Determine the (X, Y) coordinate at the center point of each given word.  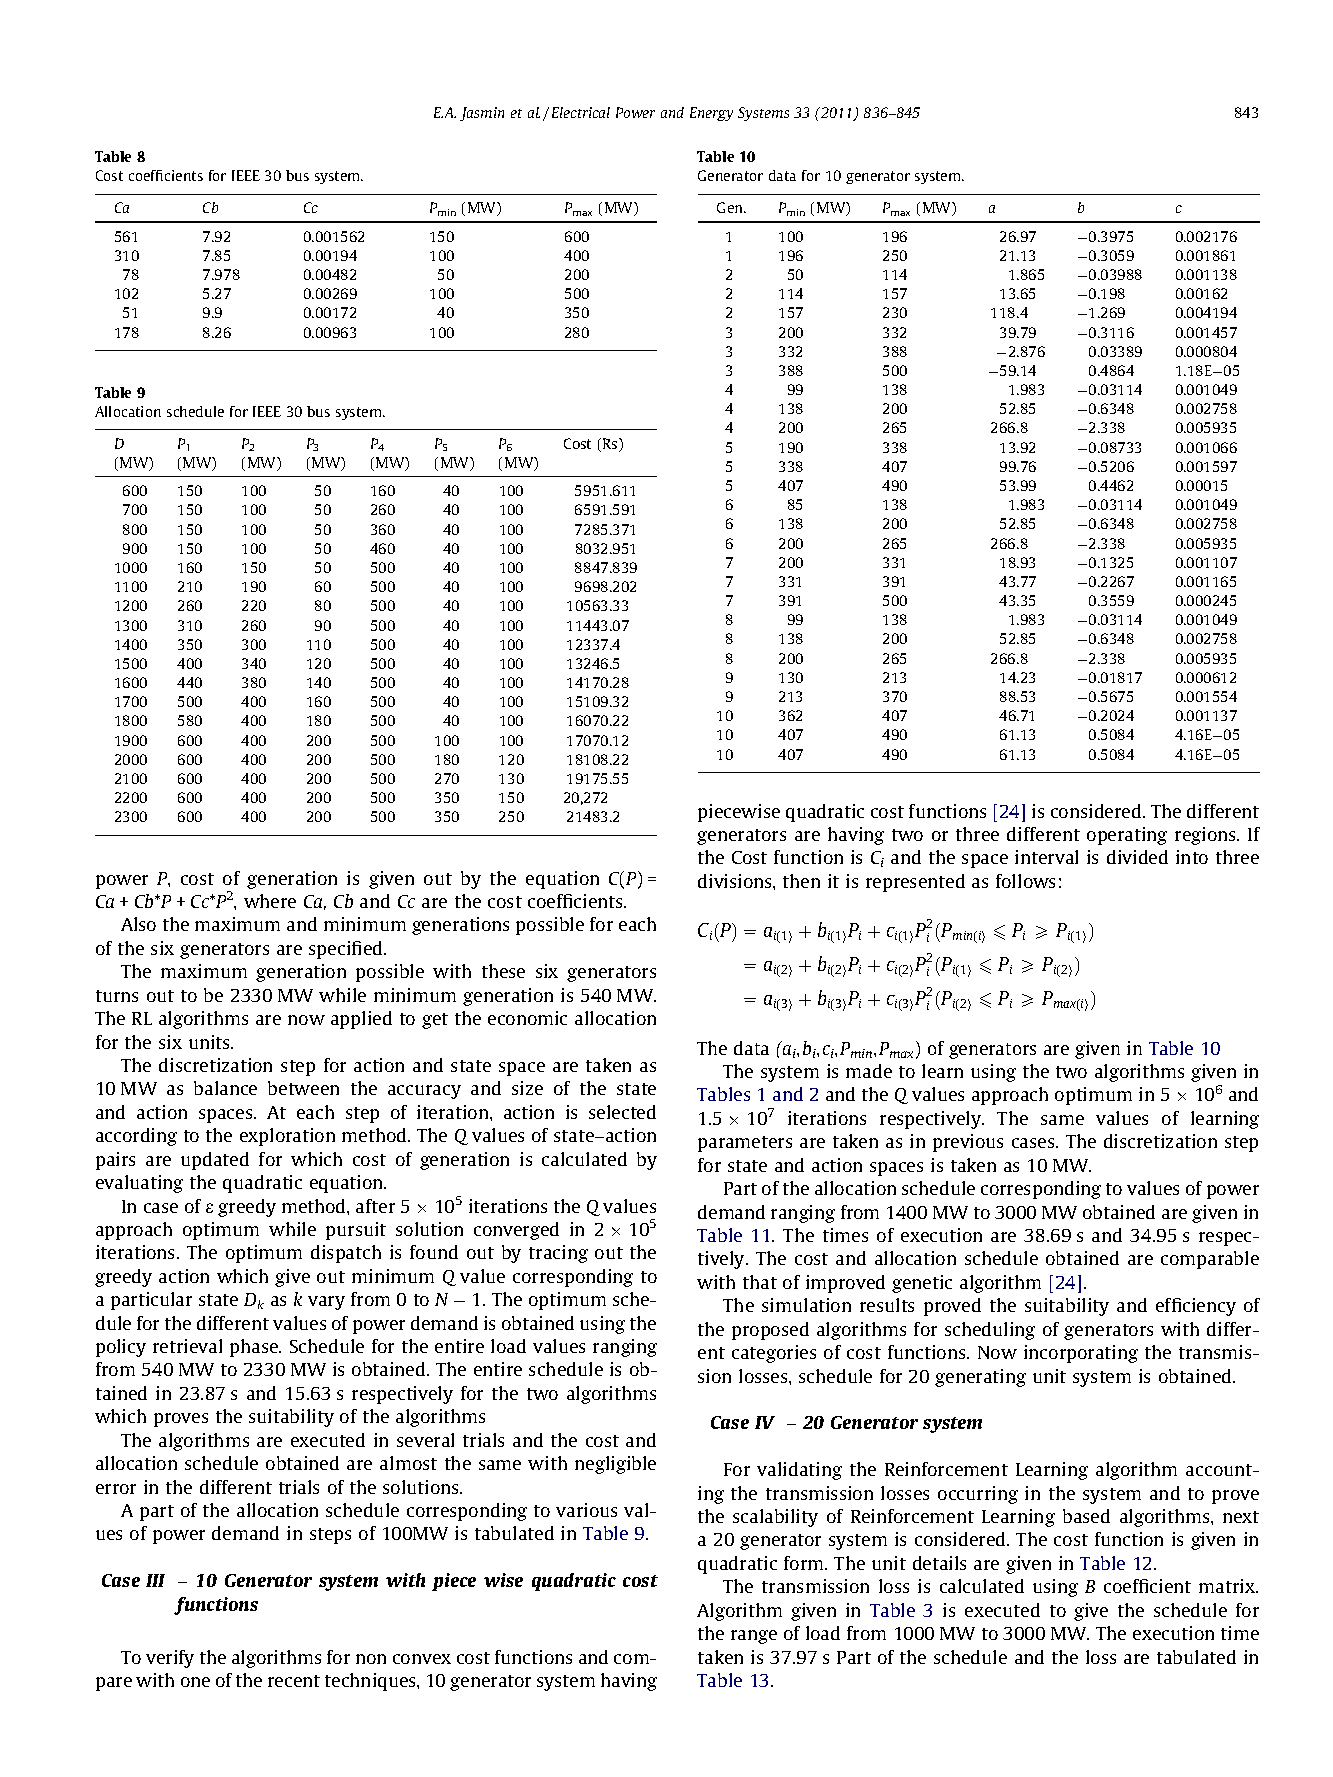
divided (1137, 857)
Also (138, 924)
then (801, 881)
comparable (1210, 1260)
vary (326, 1303)
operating (1127, 836)
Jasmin (482, 114)
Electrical (581, 112)
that (760, 1282)
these (503, 971)
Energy (711, 114)
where (270, 901)
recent (294, 1681)
